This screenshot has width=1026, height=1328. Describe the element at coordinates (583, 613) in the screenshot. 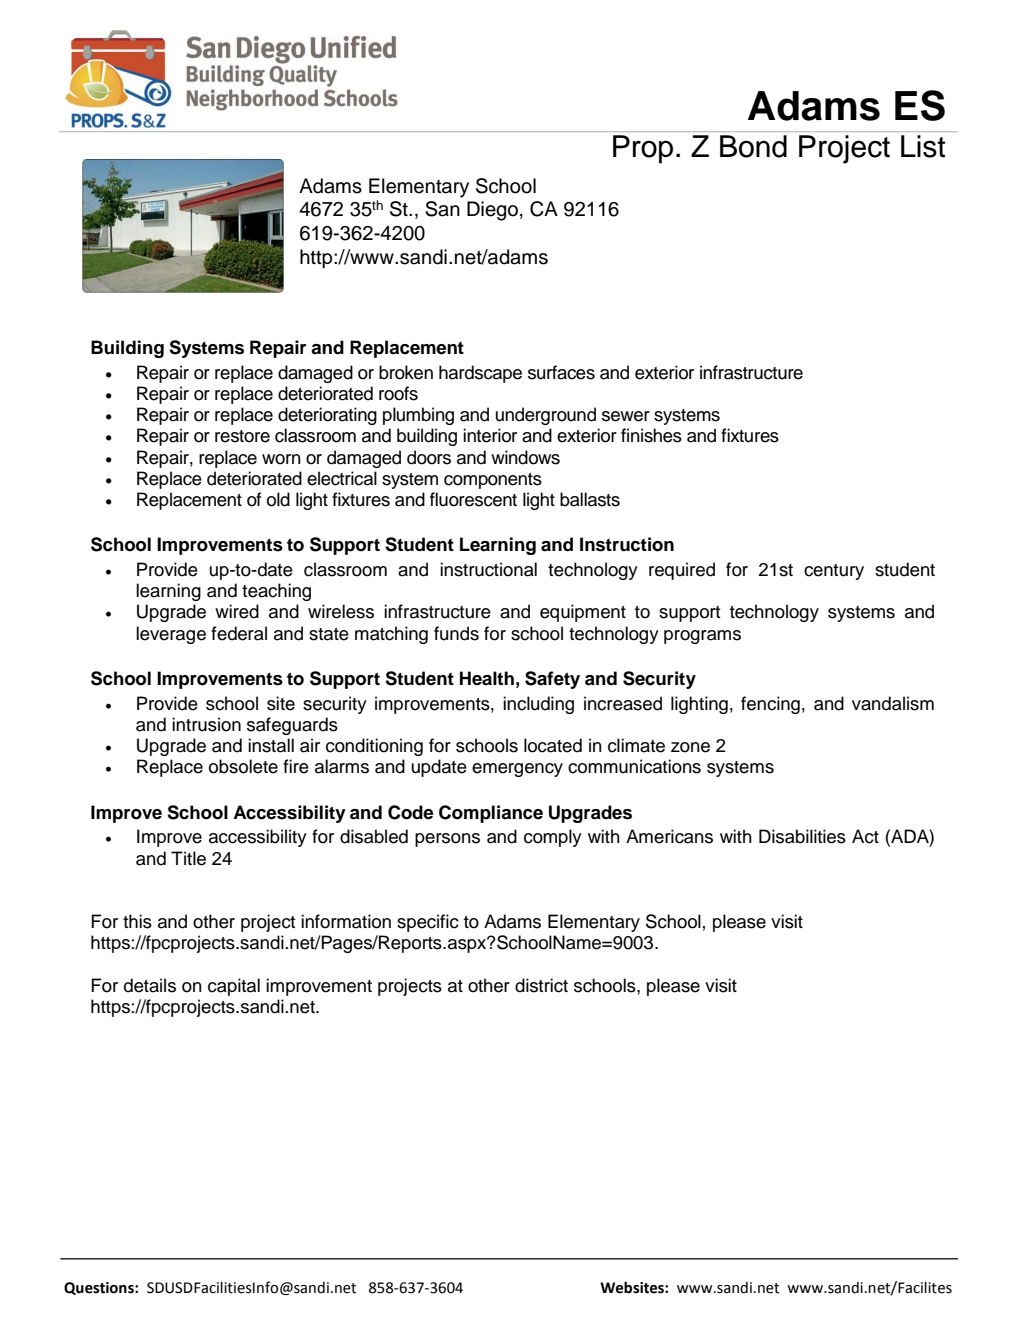

I see `equipment` at that location.
